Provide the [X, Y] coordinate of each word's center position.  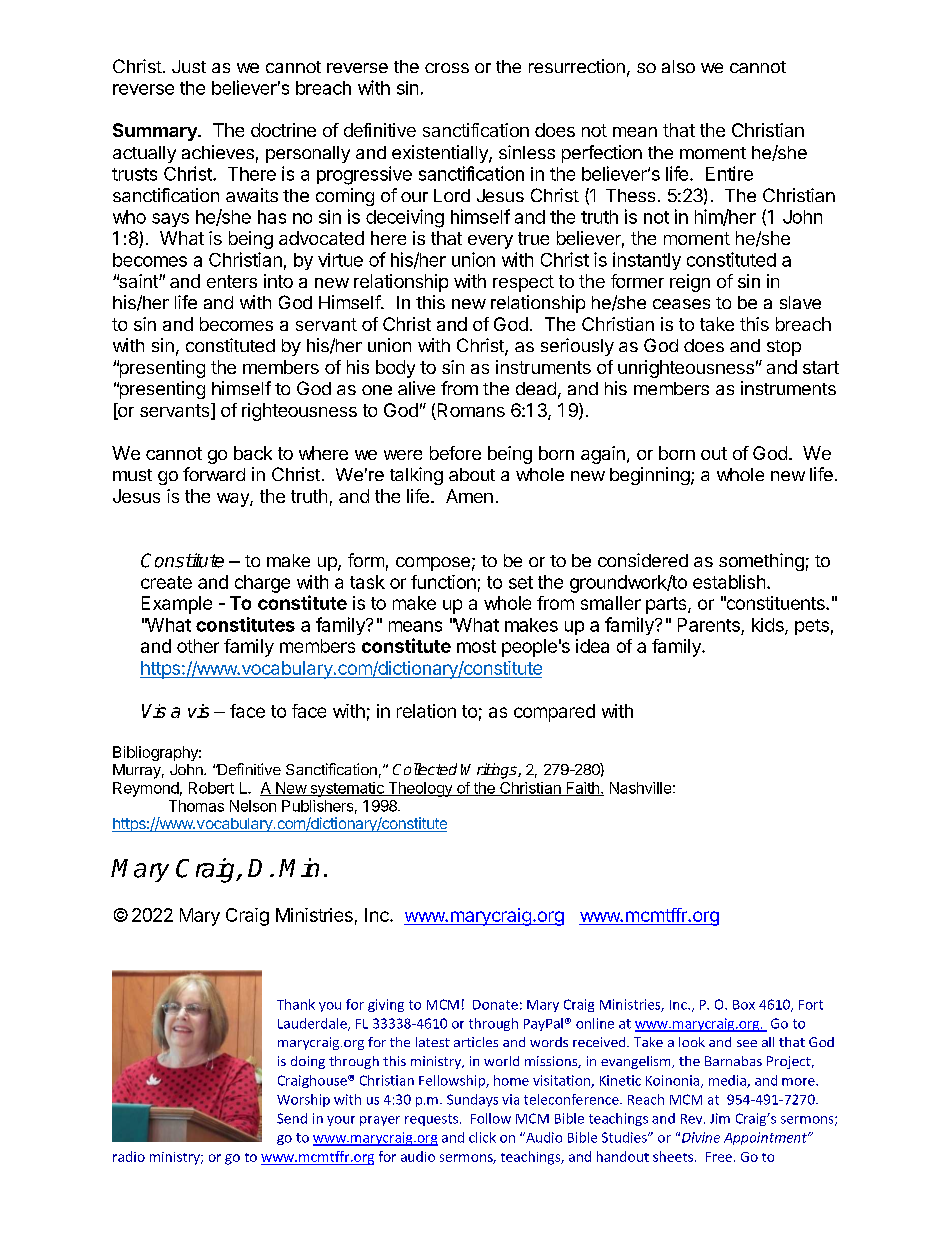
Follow [491, 1118]
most [476, 646]
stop [784, 348]
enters [232, 281]
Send [292, 1118]
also [678, 66]
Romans [470, 411]
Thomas [196, 806]
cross [447, 68]
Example [177, 605]
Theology [420, 789]
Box [744, 1005]
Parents [709, 625]
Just [189, 66]
